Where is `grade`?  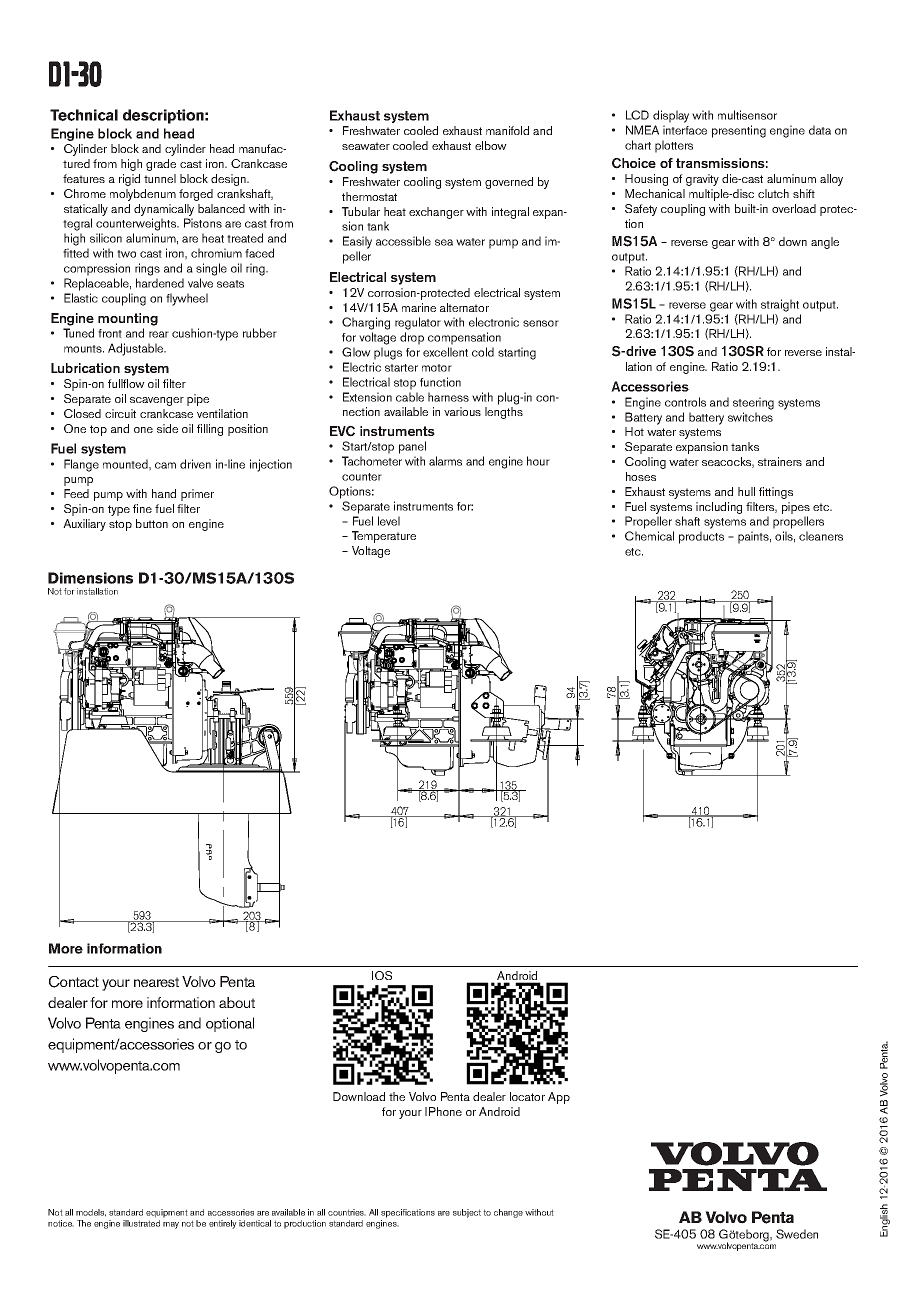 grade is located at coordinates (161, 165).
